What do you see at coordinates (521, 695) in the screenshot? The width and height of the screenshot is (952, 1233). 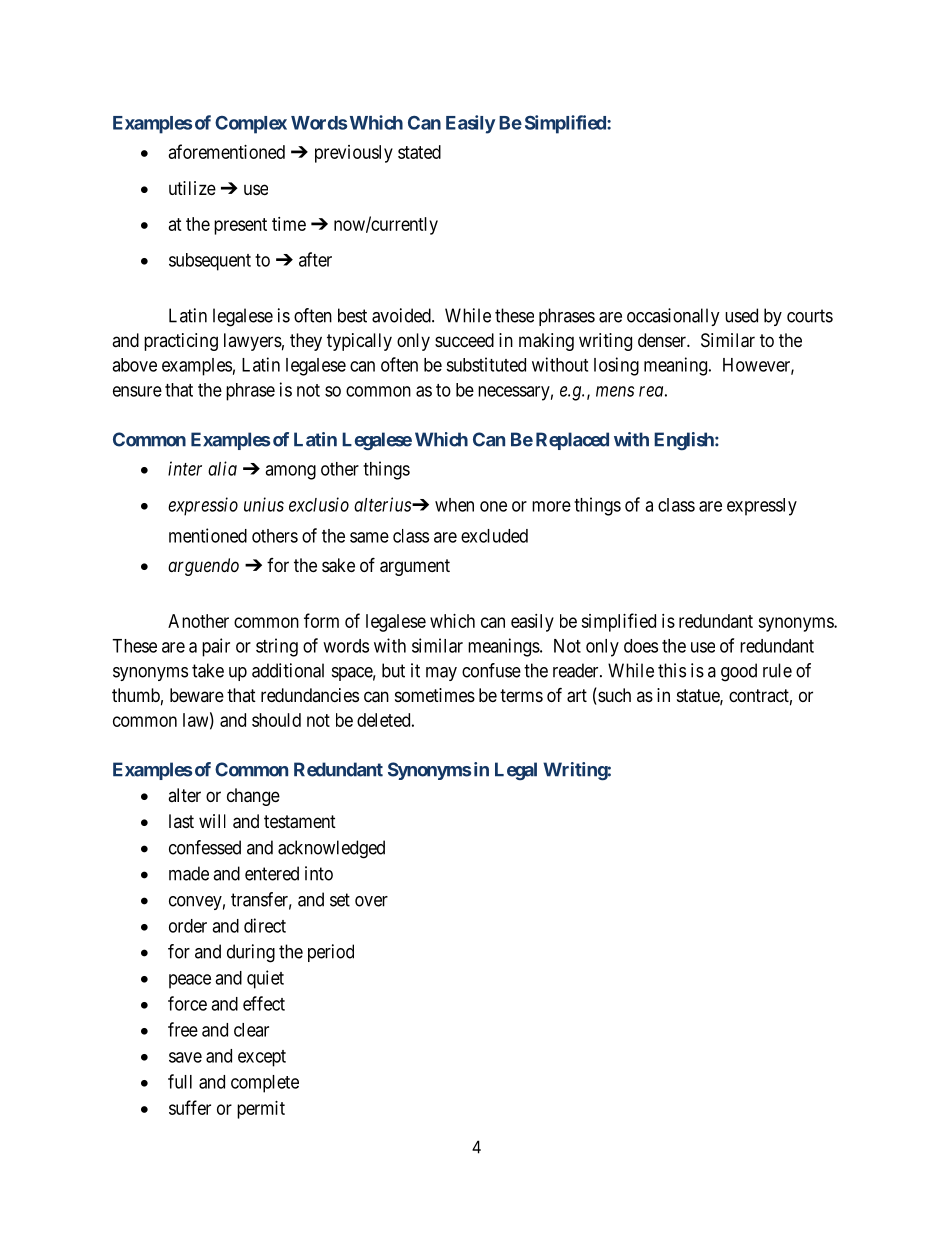 I see `terms` at bounding box center [521, 695].
